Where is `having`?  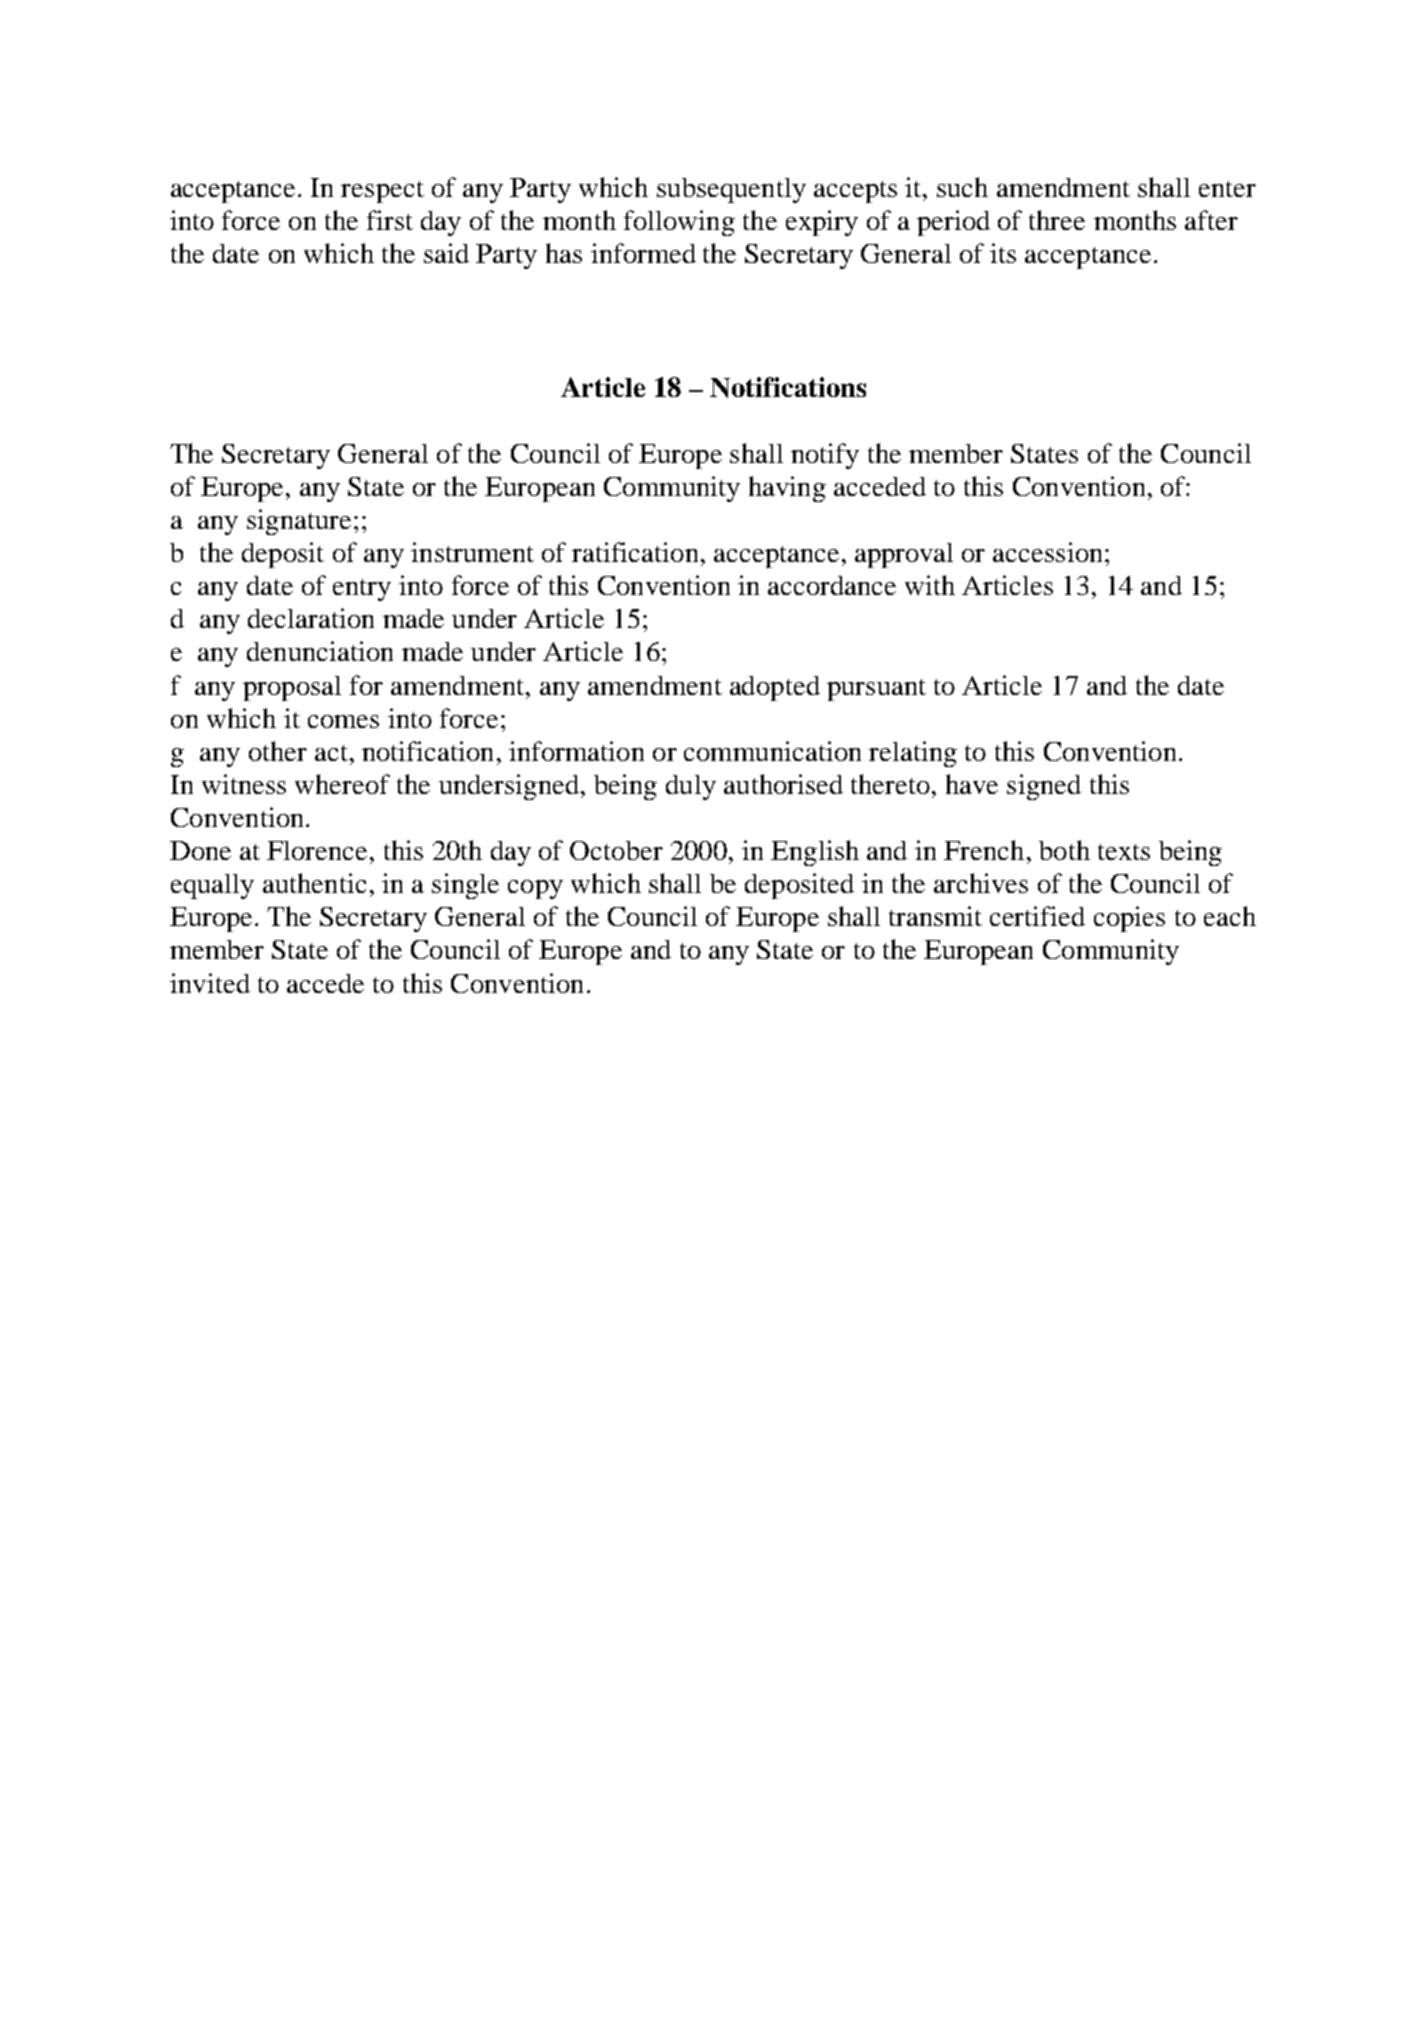
having is located at coordinates (787, 489).
